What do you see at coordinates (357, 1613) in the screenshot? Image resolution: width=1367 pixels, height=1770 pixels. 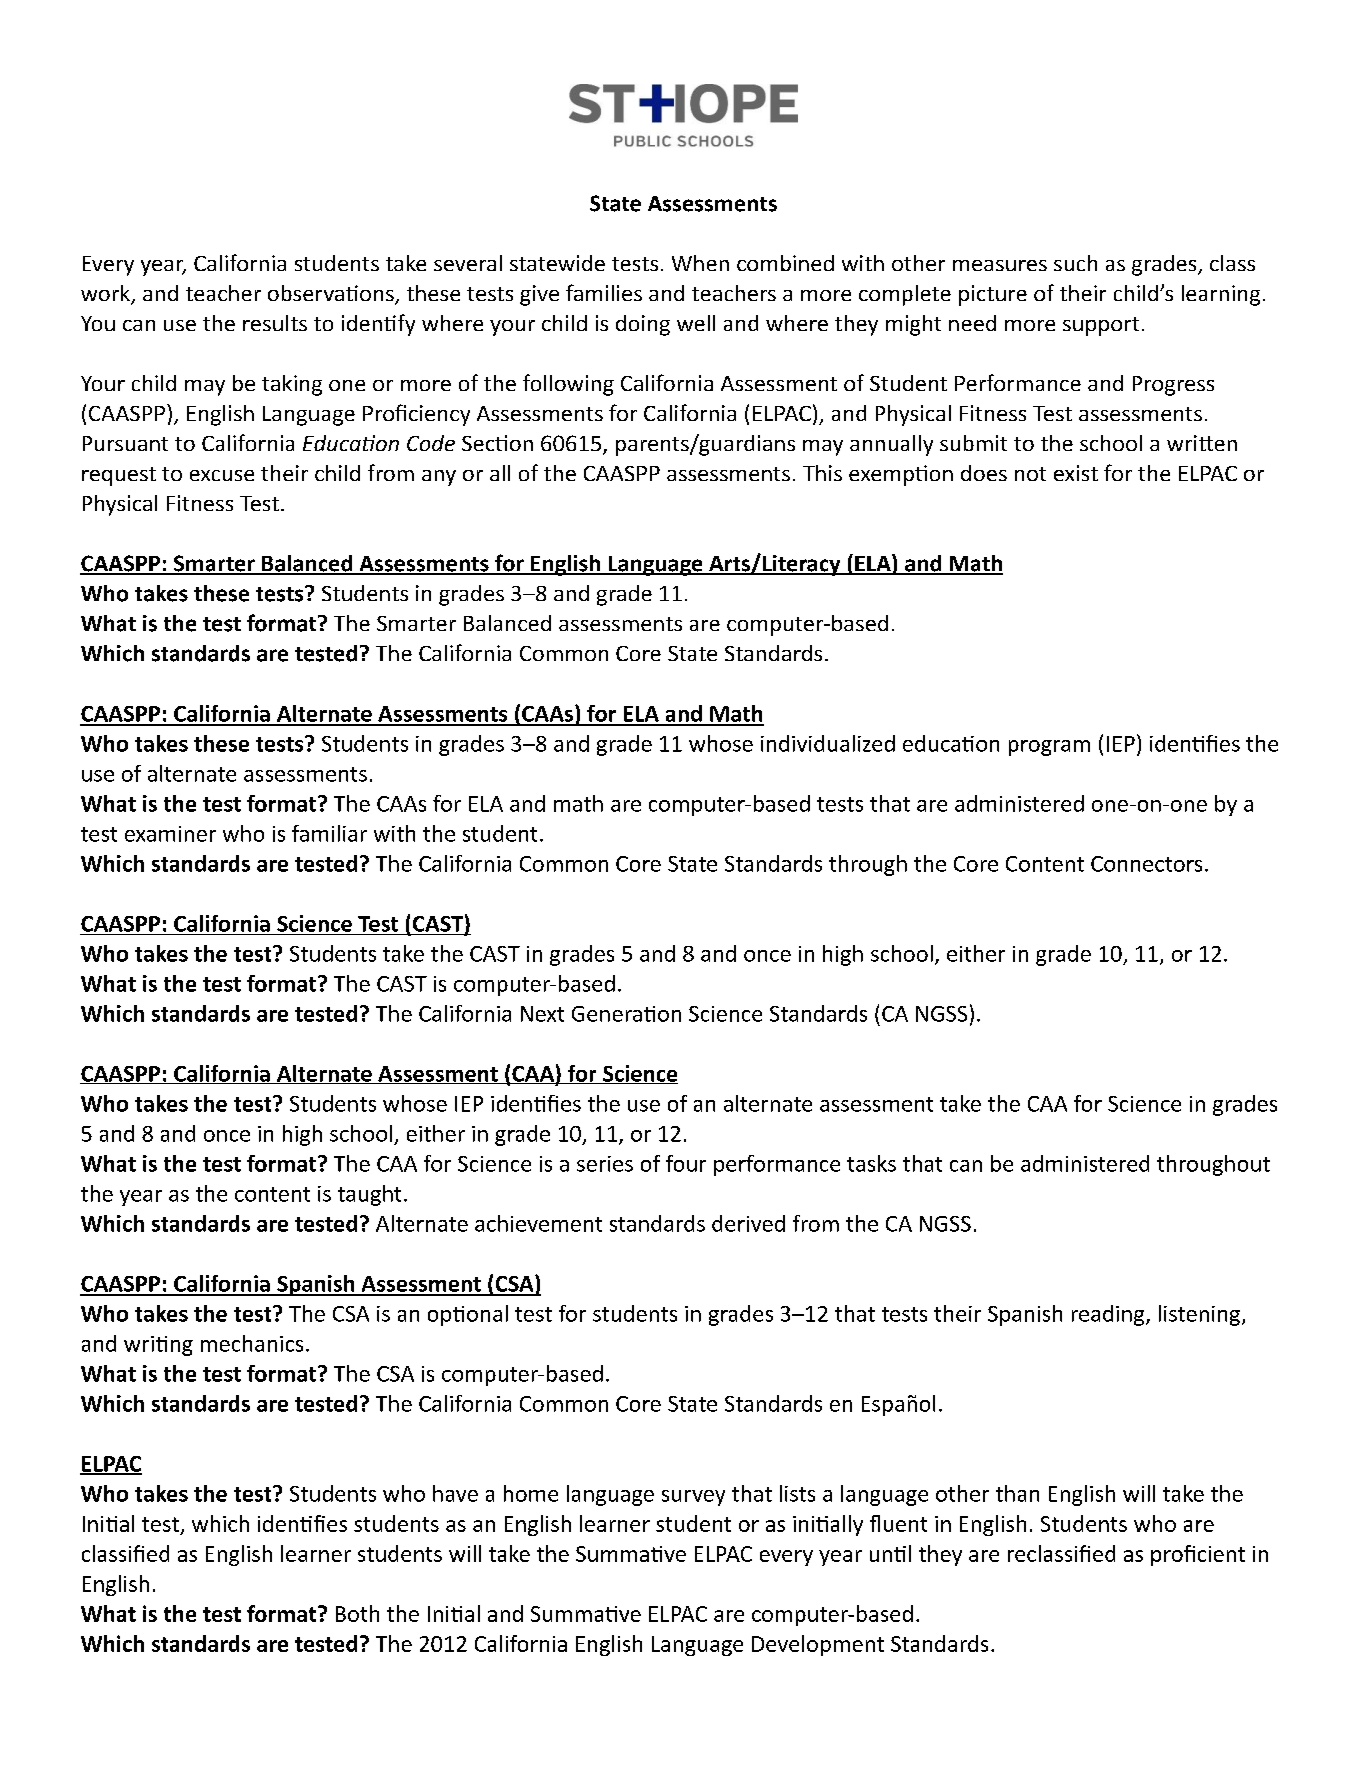 I see `Both` at bounding box center [357, 1613].
